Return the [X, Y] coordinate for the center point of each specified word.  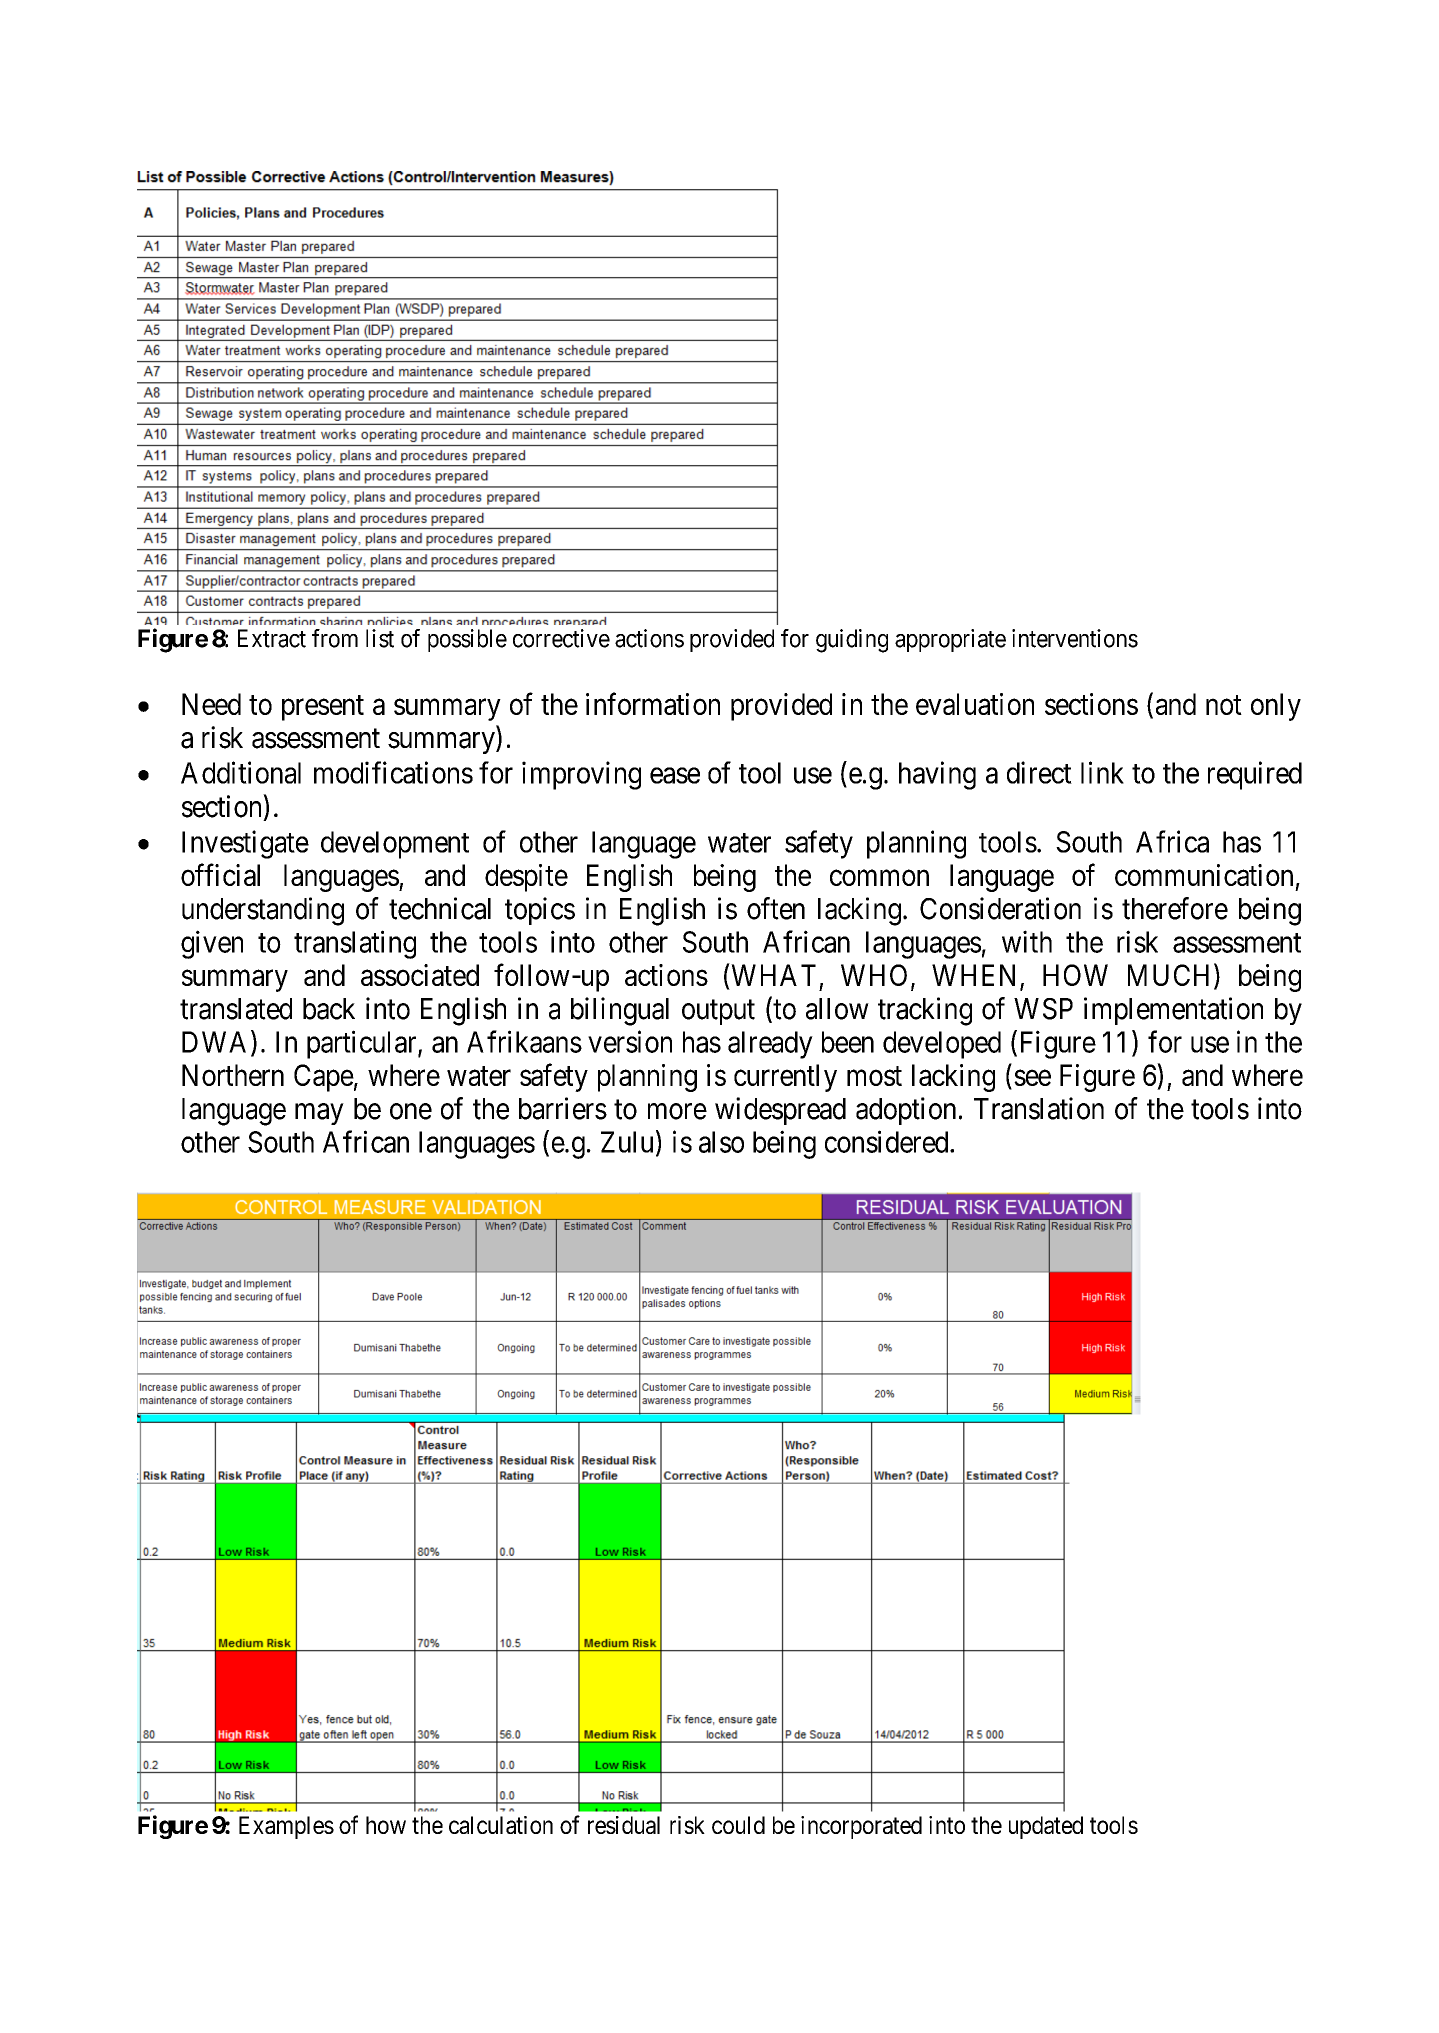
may [319, 1114]
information [653, 703]
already [770, 1045]
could [738, 1825]
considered [888, 1141]
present [323, 708]
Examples [286, 1827]
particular [363, 1044]
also [721, 1142]
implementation [1173, 1011]
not [1224, 705]
